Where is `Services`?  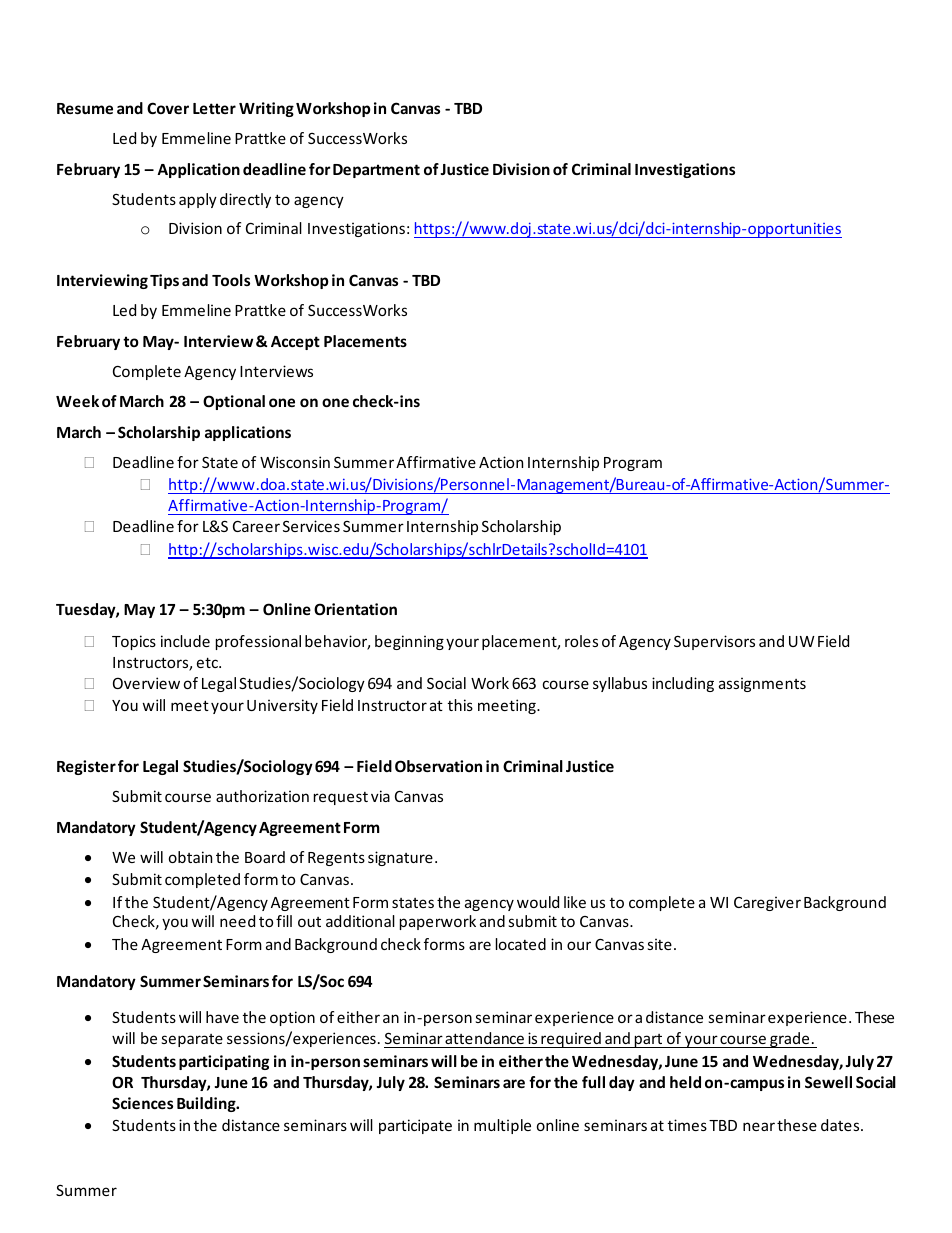 Services is located at coordinates (311, 526).
